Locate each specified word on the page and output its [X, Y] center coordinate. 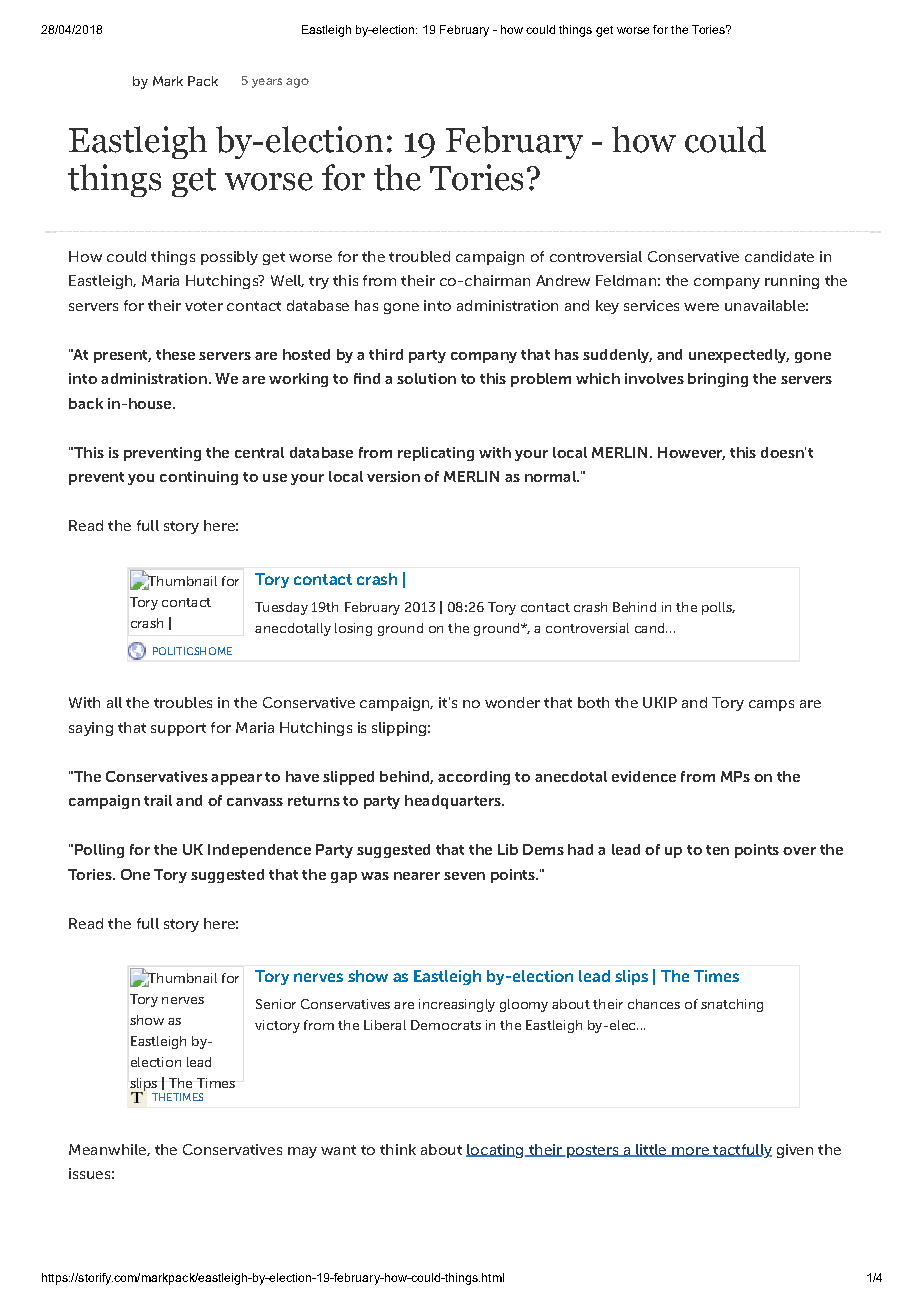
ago [297, 83]
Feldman [626, 280]
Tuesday [281, 608]
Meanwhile [108, 1150]
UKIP [660, 702]
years [267, 83]
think [398, 1149]
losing [353, 629]
